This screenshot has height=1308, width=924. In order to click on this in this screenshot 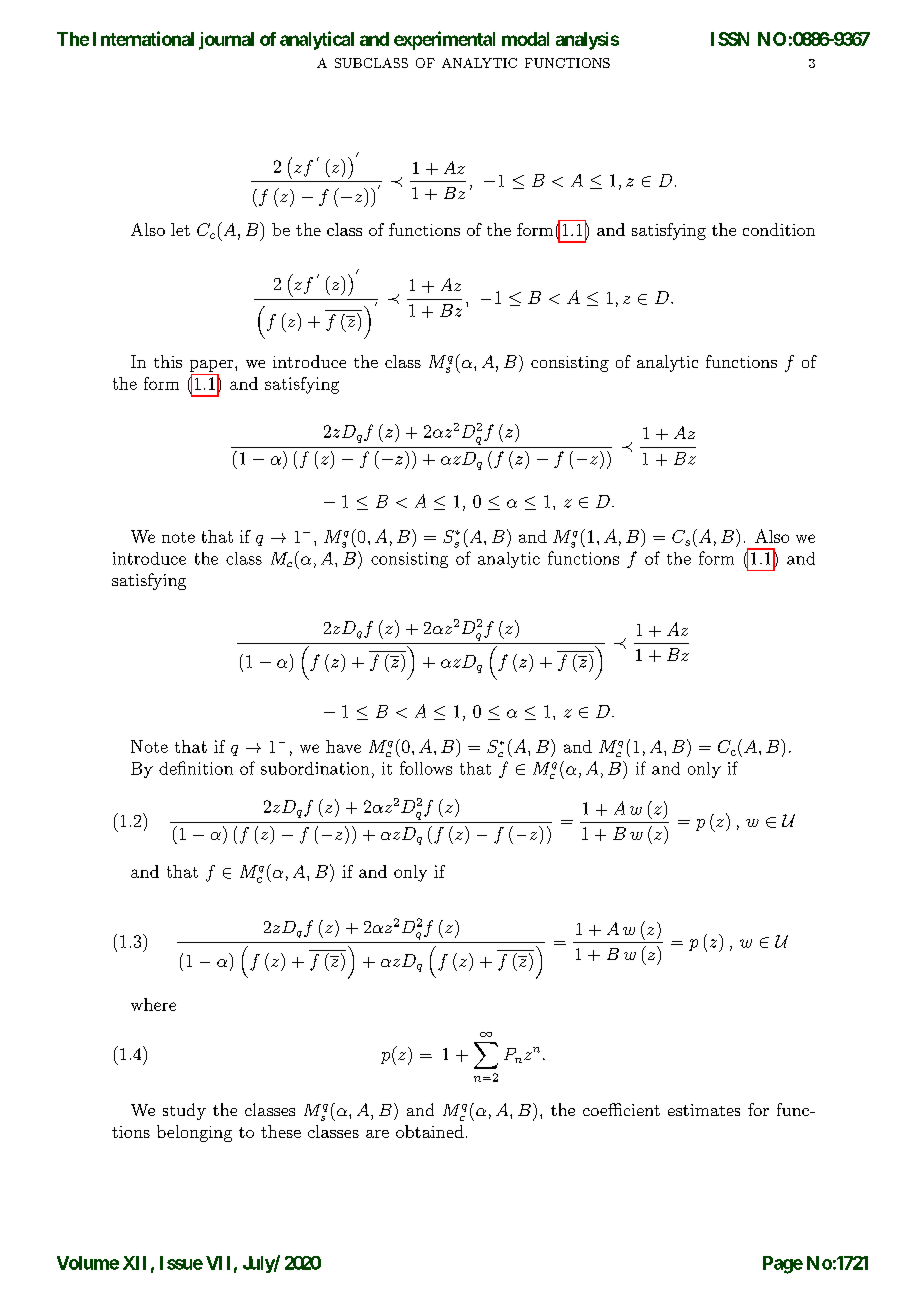, I will do `click(168, 361)`.
